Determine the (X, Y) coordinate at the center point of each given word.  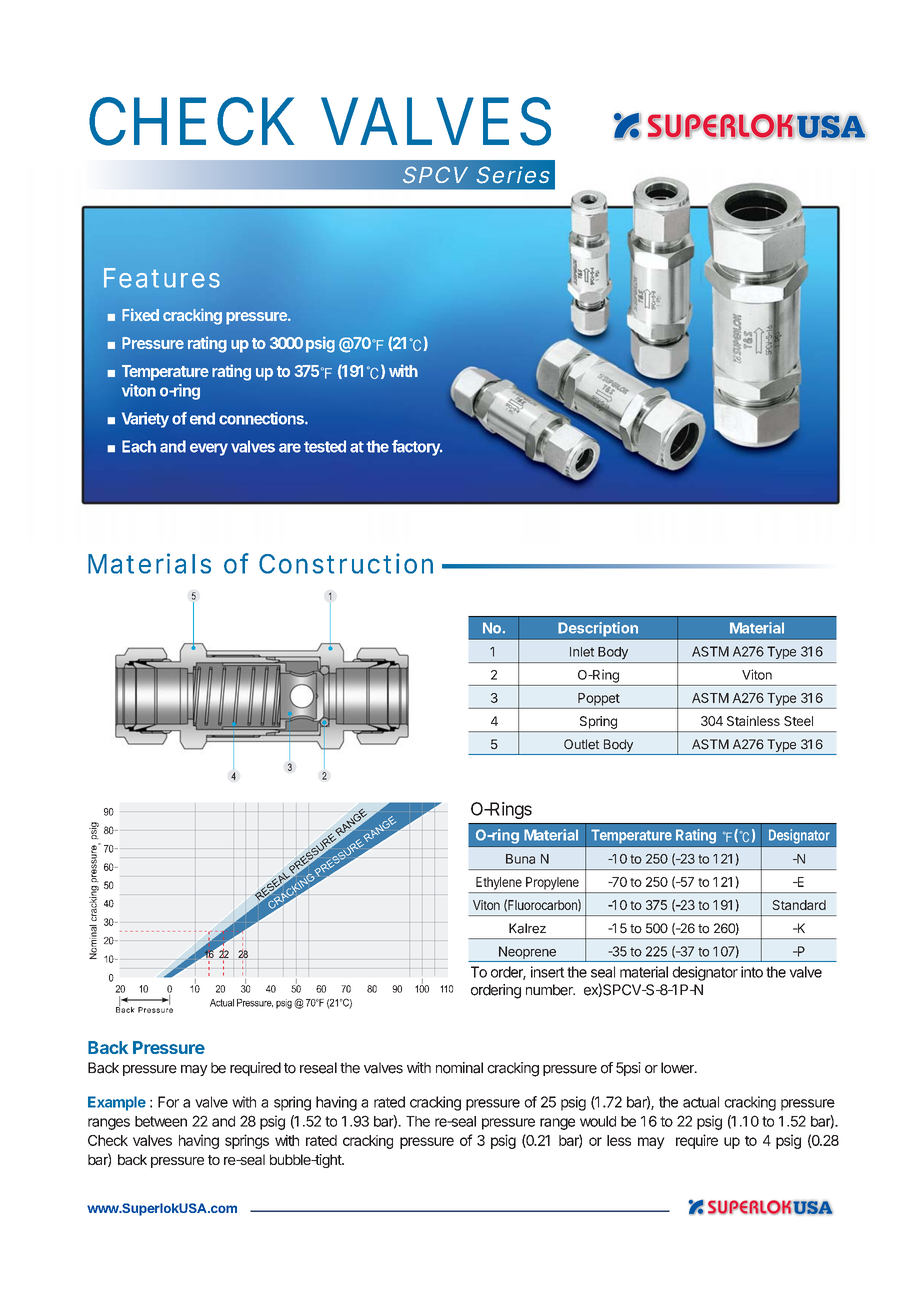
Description (598, 629)
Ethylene (499, 883)
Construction (346, 563)
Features (162, 278)
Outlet (582, 744)
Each (139, 446)
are (290, 448)
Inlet (582, 652)
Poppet (599, 699)
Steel (798, 721)
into (752, 972)
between (161, 1121)
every (209, 449)
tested (325, 446)
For (168, 1102)
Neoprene (527, 952)
